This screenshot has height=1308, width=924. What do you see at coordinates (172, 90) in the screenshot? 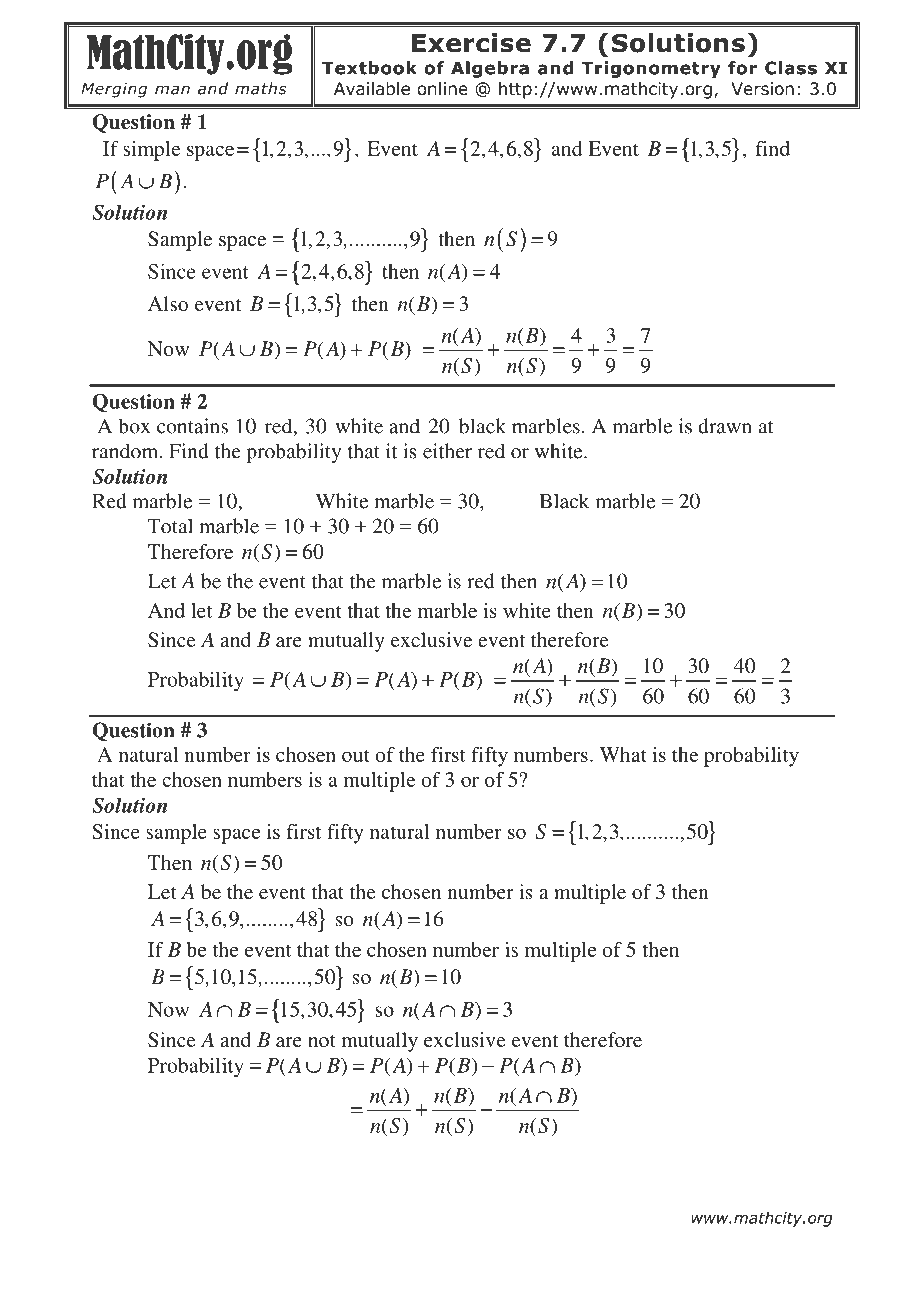
I see `man` at bounding box center [172, 90].
